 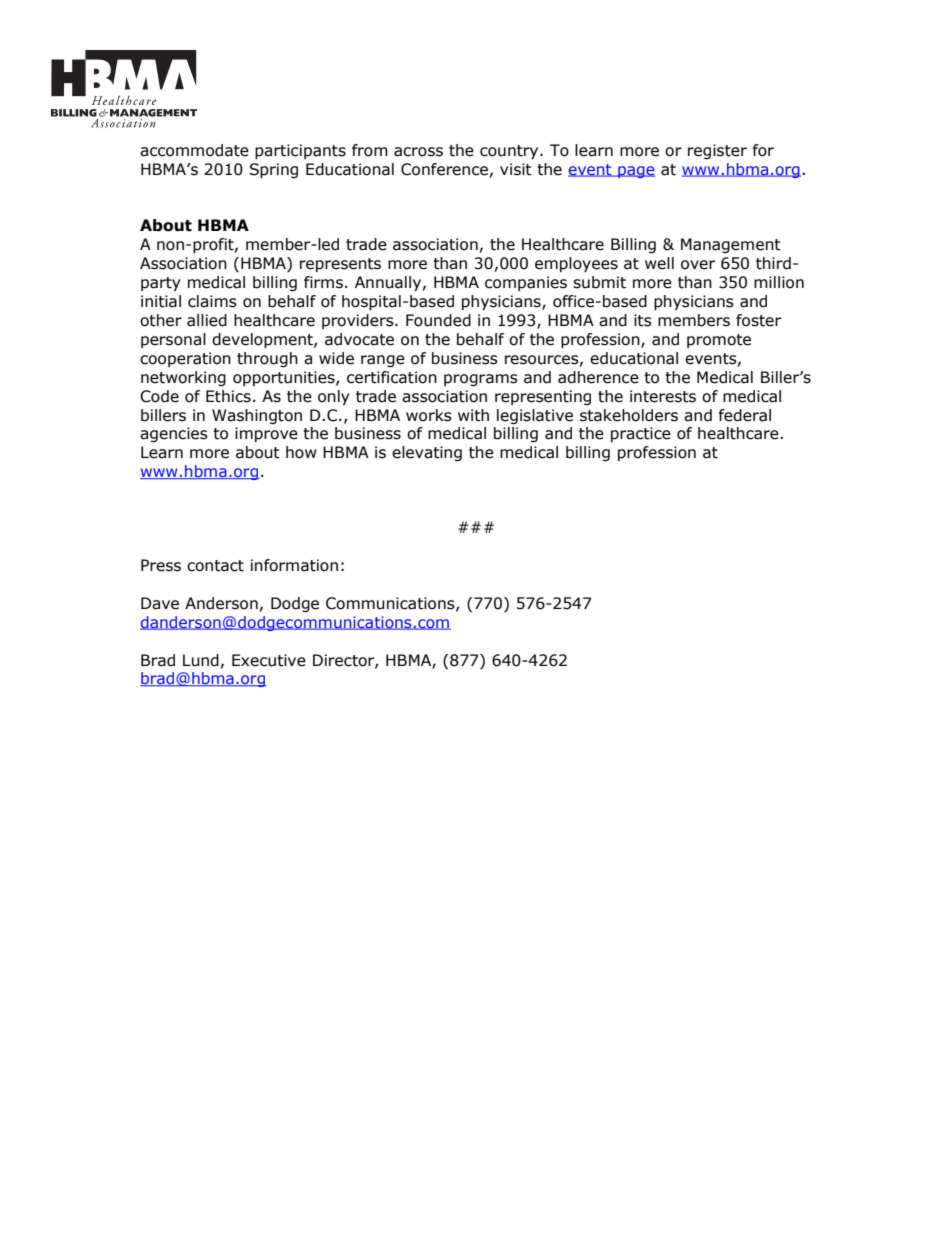 I want to click on how, so click(x=301, y=452).
